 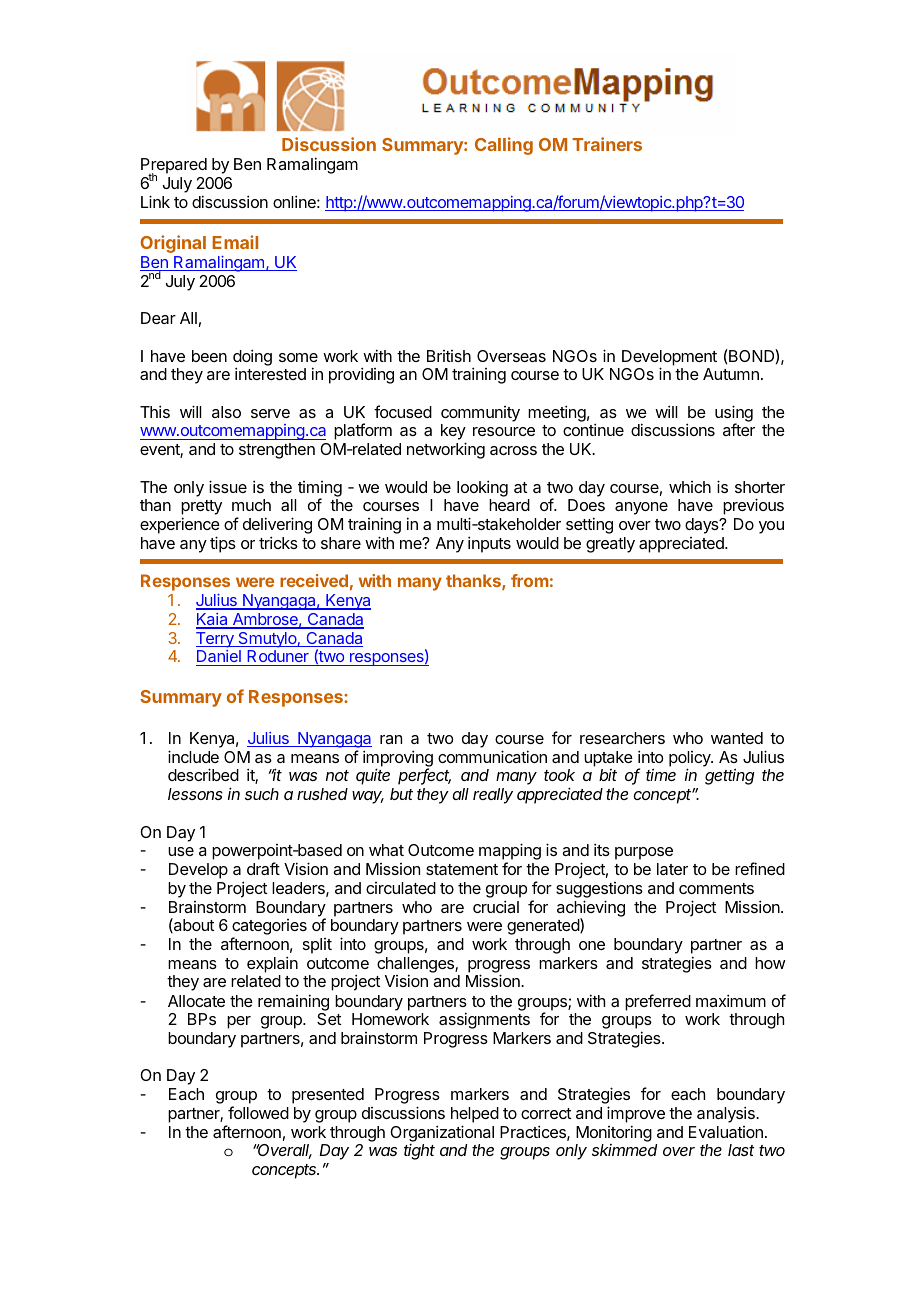 What do you see at coordinates (737, 738) in the document?
I see `wanted` at bounding box center [737, 738].
